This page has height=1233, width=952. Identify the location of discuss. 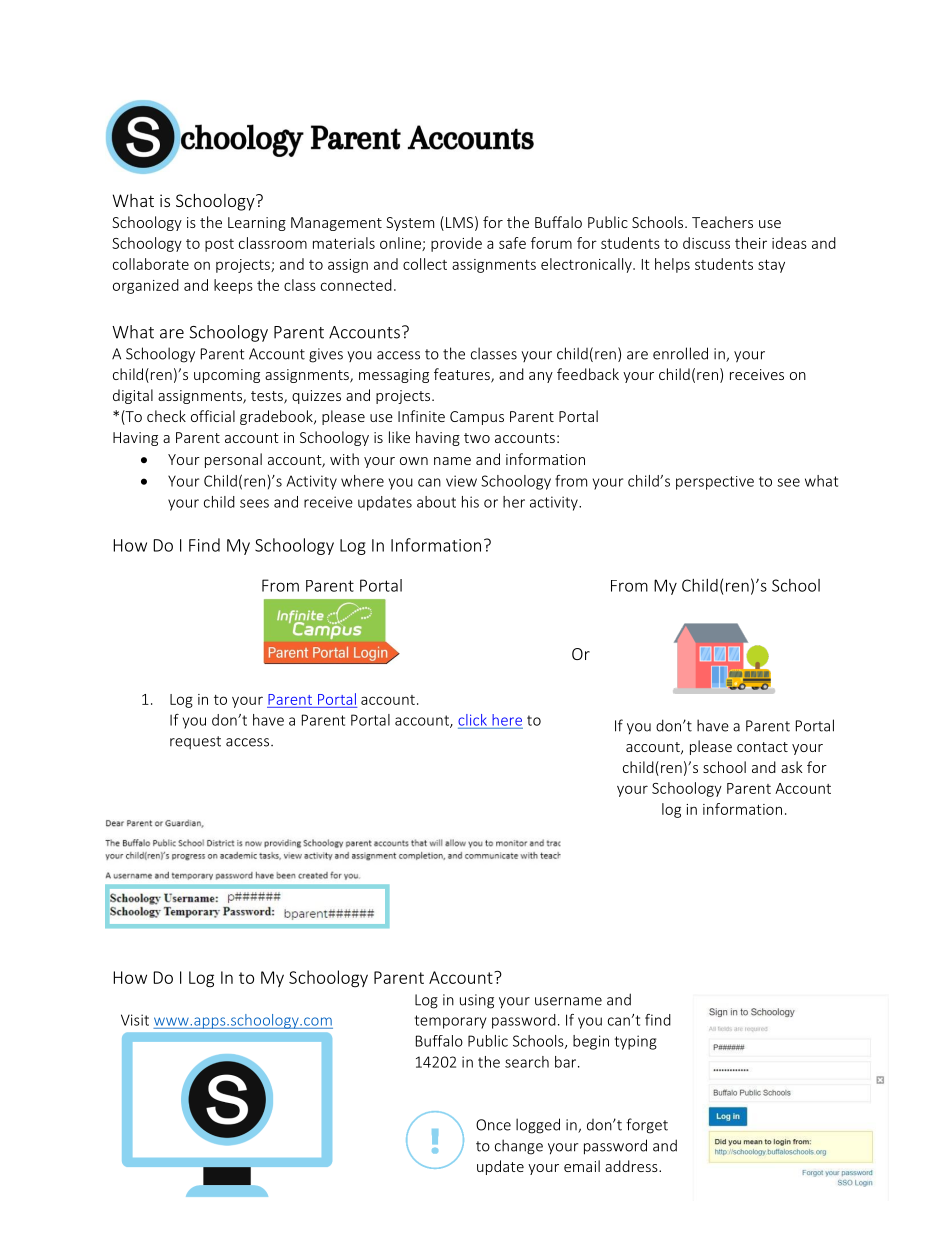
(706, 243).
